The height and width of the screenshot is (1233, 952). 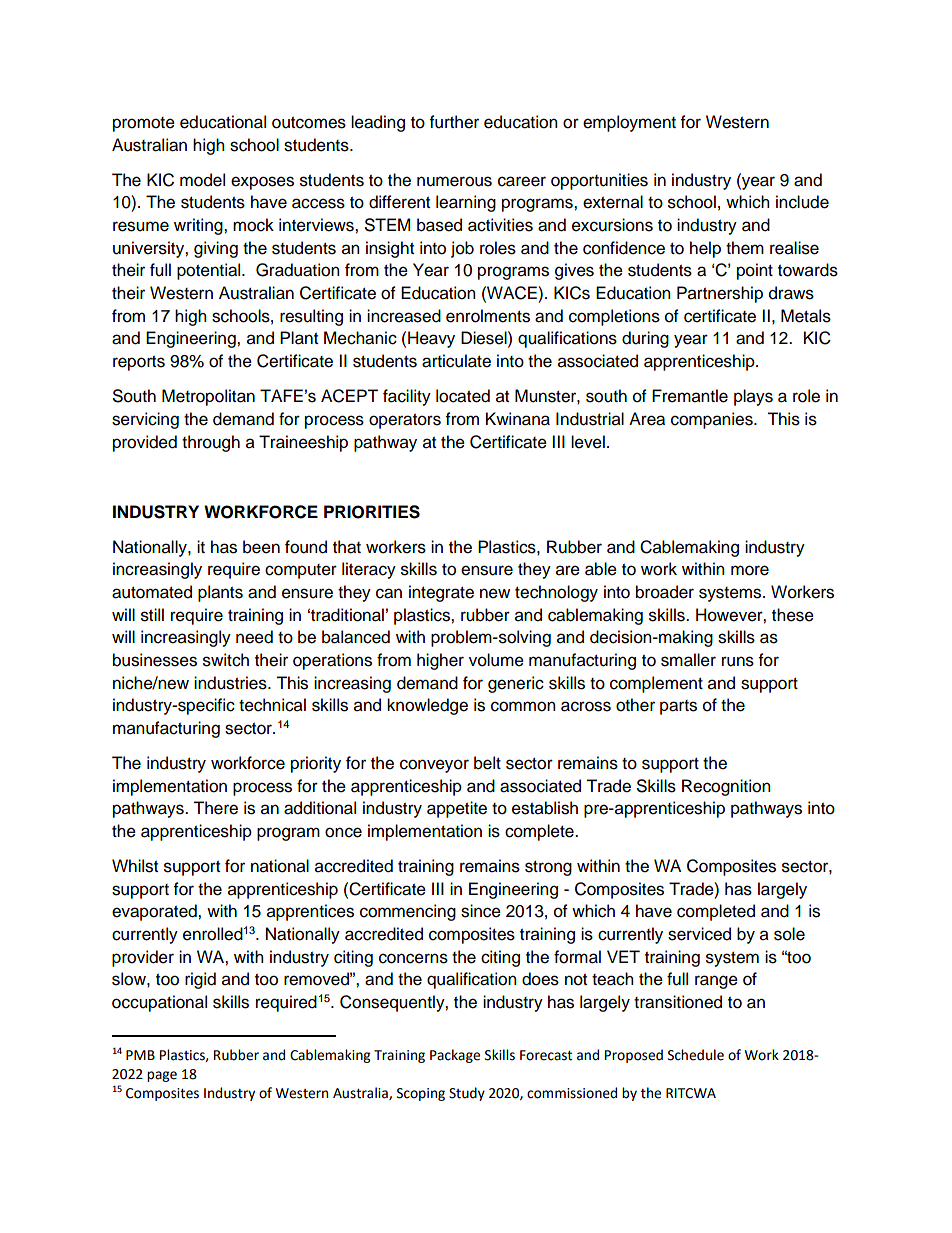 I want to click on through, so click(x=211, y=443).
